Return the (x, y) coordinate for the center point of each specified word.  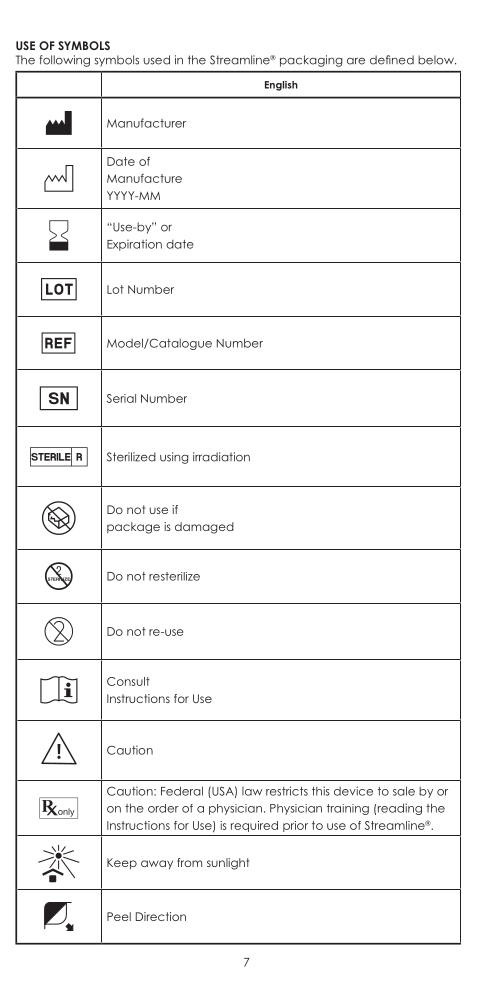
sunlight (228, 864)
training (348, 809)
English (281, 86)
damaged (204, 528)
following (64, 61)
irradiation (221, 457)
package (133, 528)
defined (392, 60)
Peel (119, 916)
